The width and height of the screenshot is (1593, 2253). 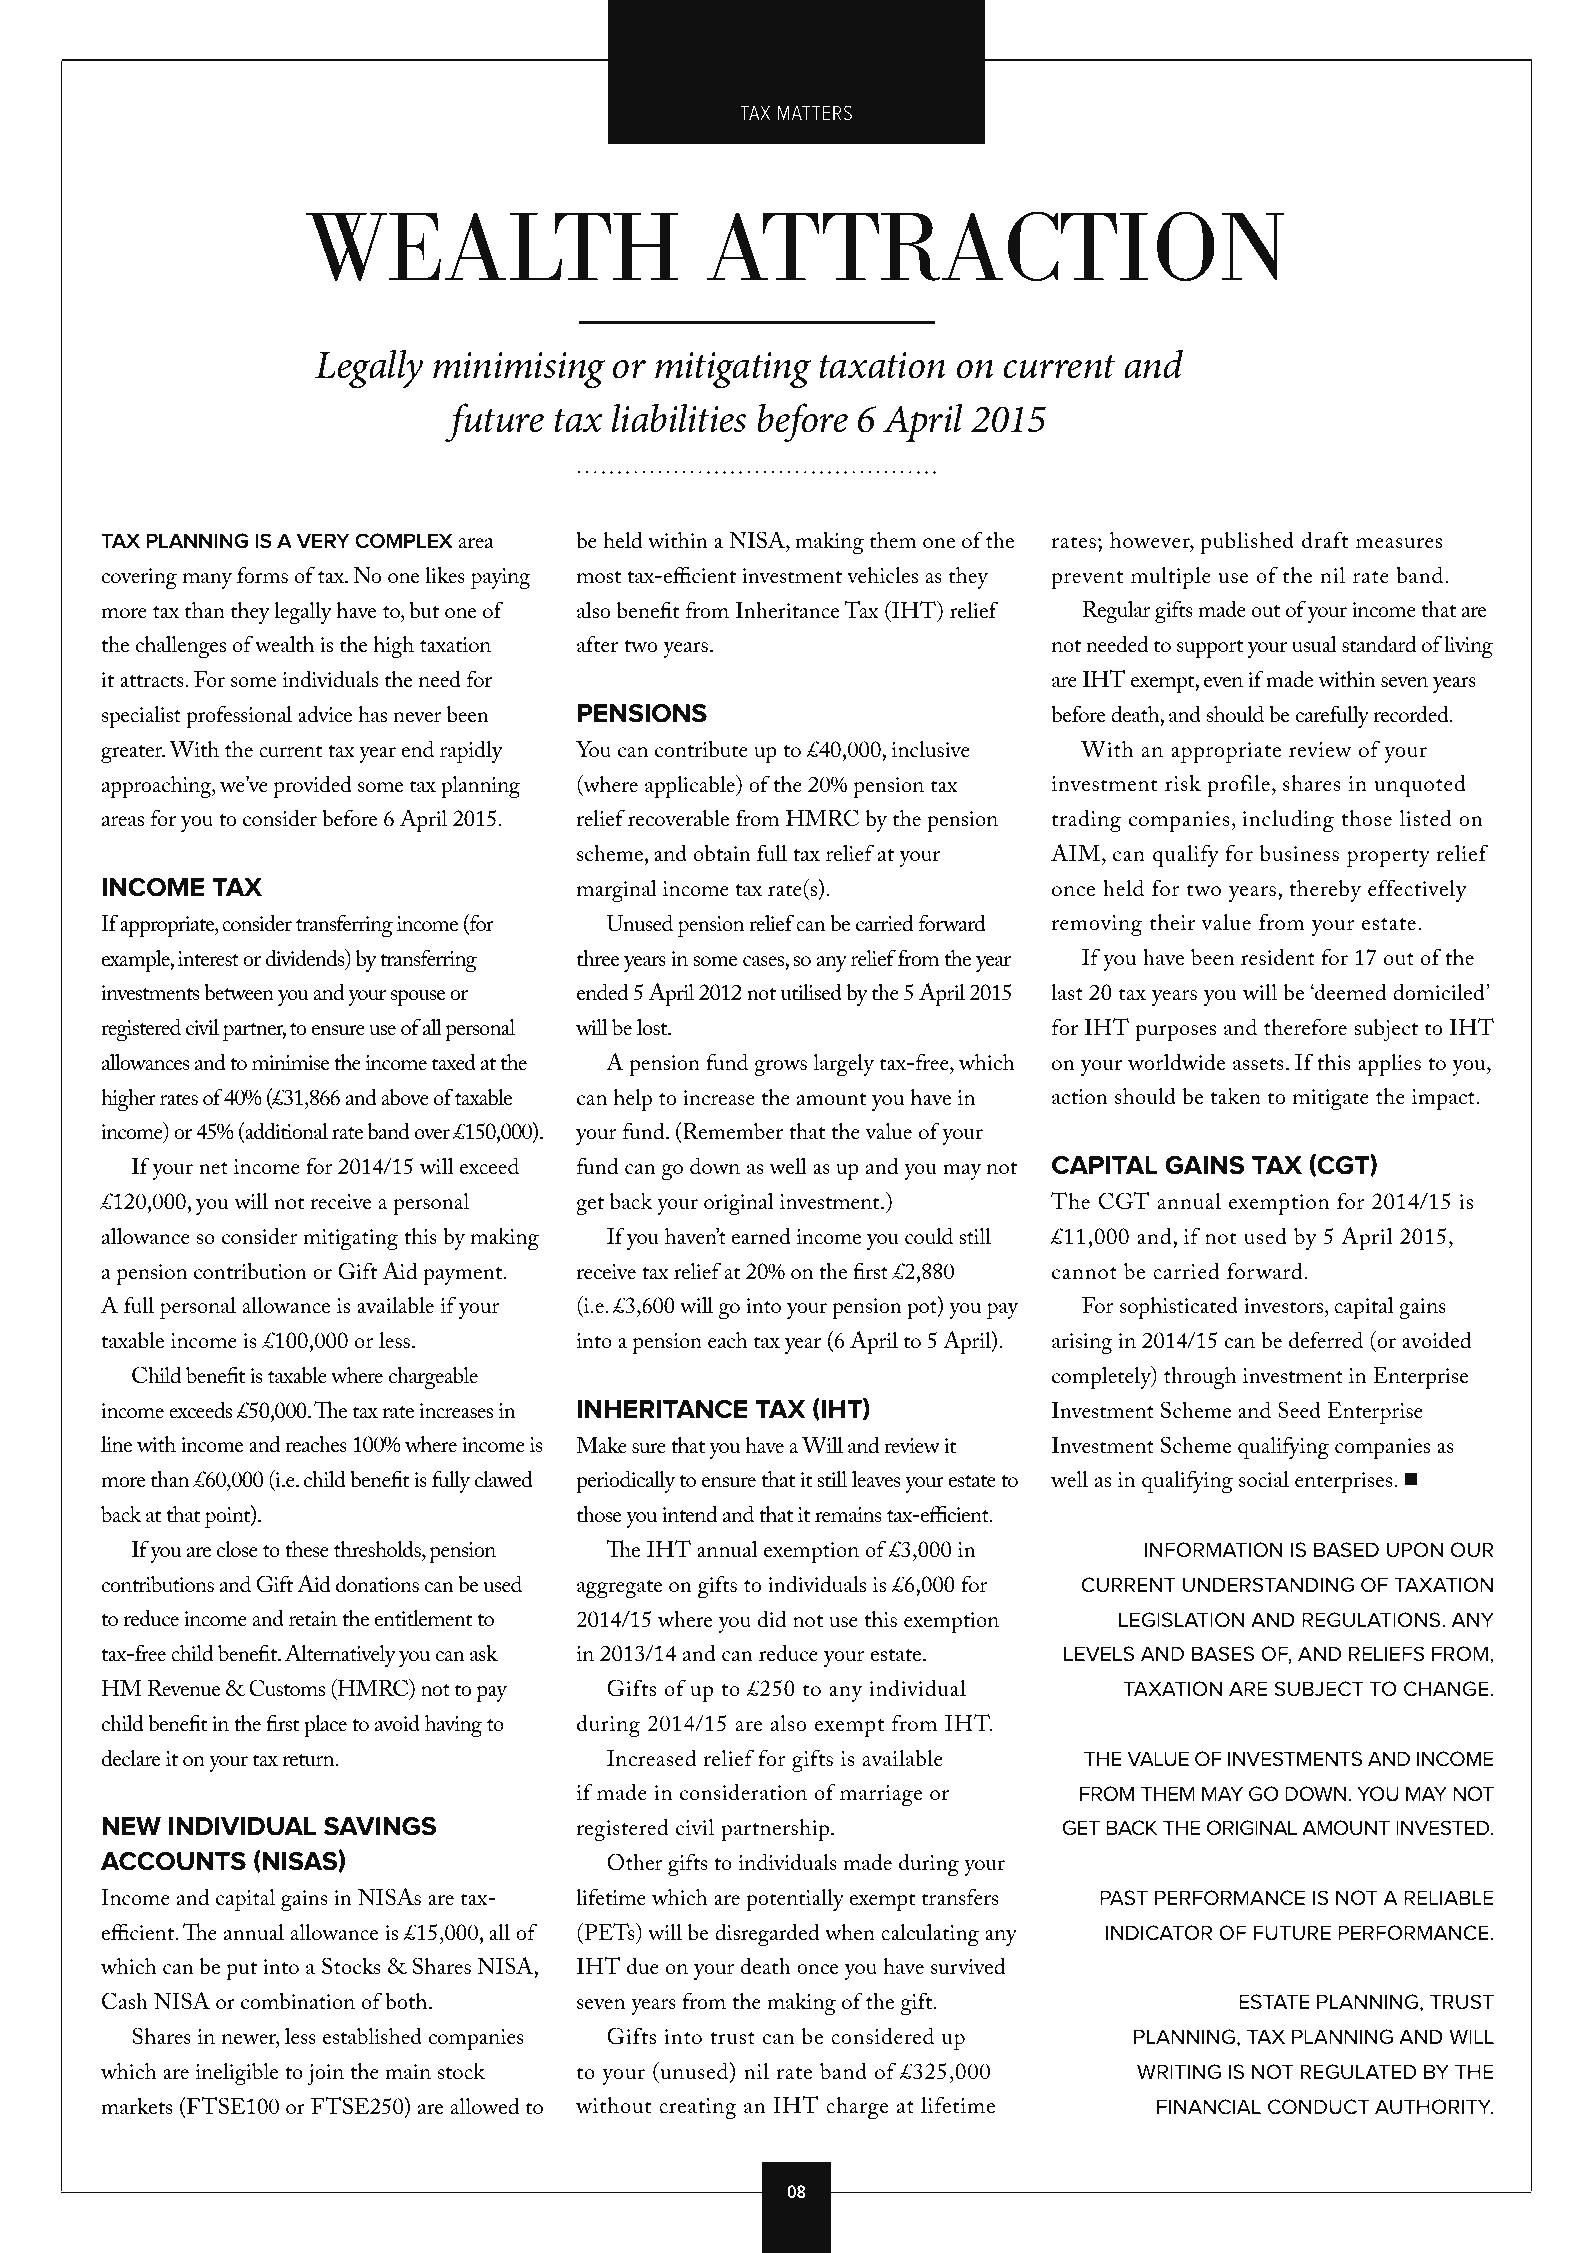 I want to click on minimising, so click(x=519, y=370).
